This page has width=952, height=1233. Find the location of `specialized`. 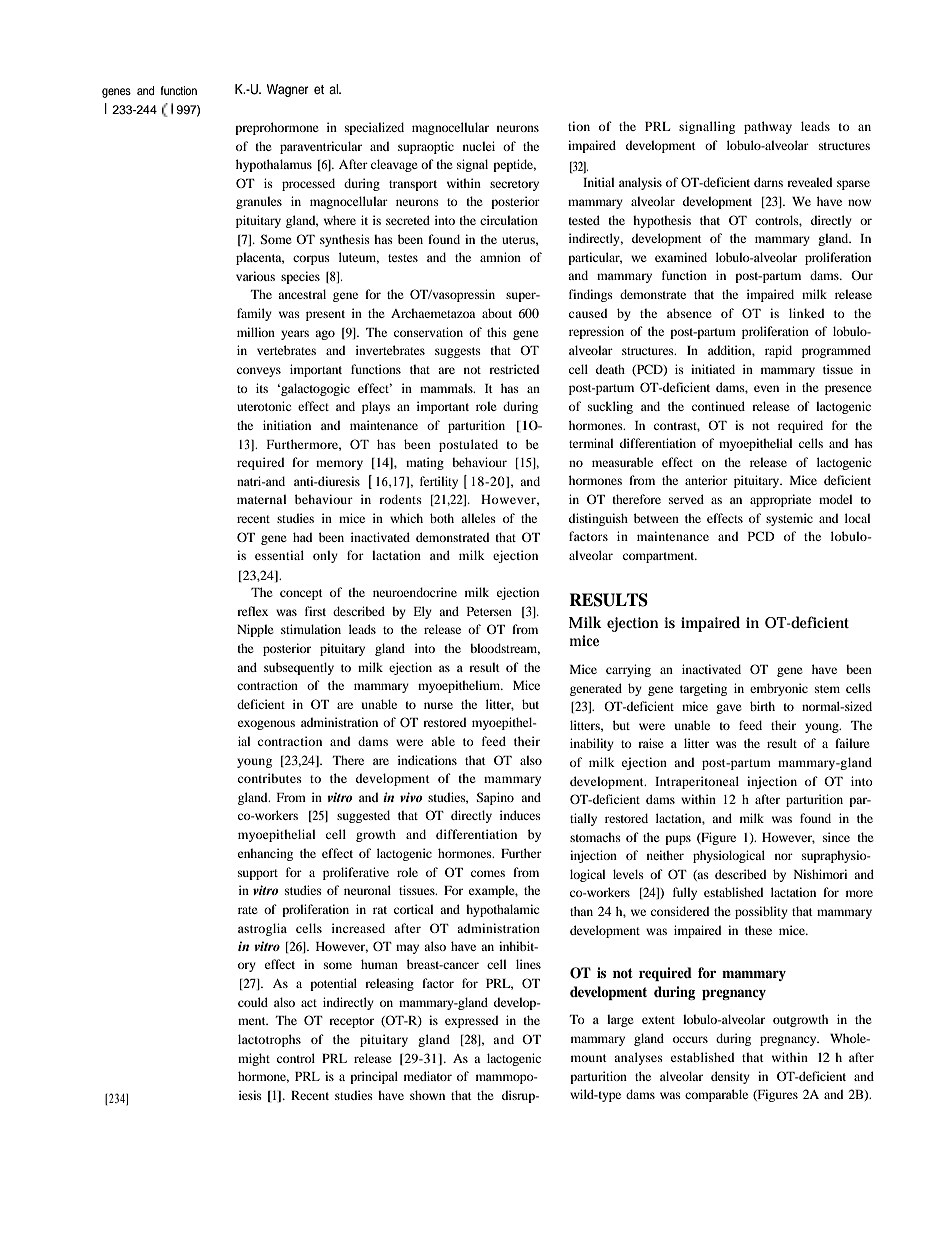

specialized is located at coordinates (374, 128).
